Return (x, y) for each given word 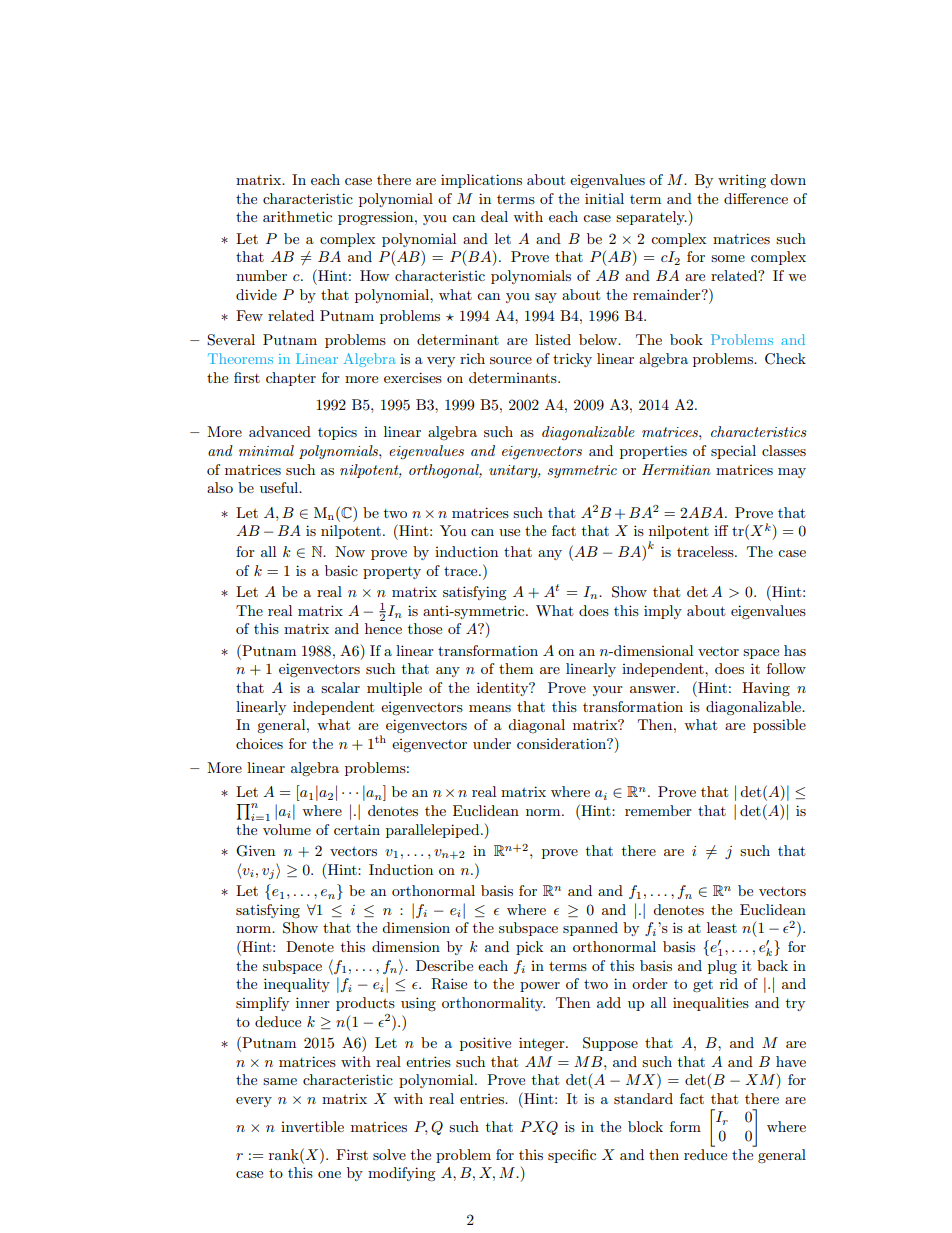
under (492, 743)
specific (572, 1156)
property (392, 573)
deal (494, 216)
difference (756, 198)
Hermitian (676, 469)
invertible (312, 1126)
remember (658, 810)
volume (287, 829)
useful (280, 487)
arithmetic (297, 216)
